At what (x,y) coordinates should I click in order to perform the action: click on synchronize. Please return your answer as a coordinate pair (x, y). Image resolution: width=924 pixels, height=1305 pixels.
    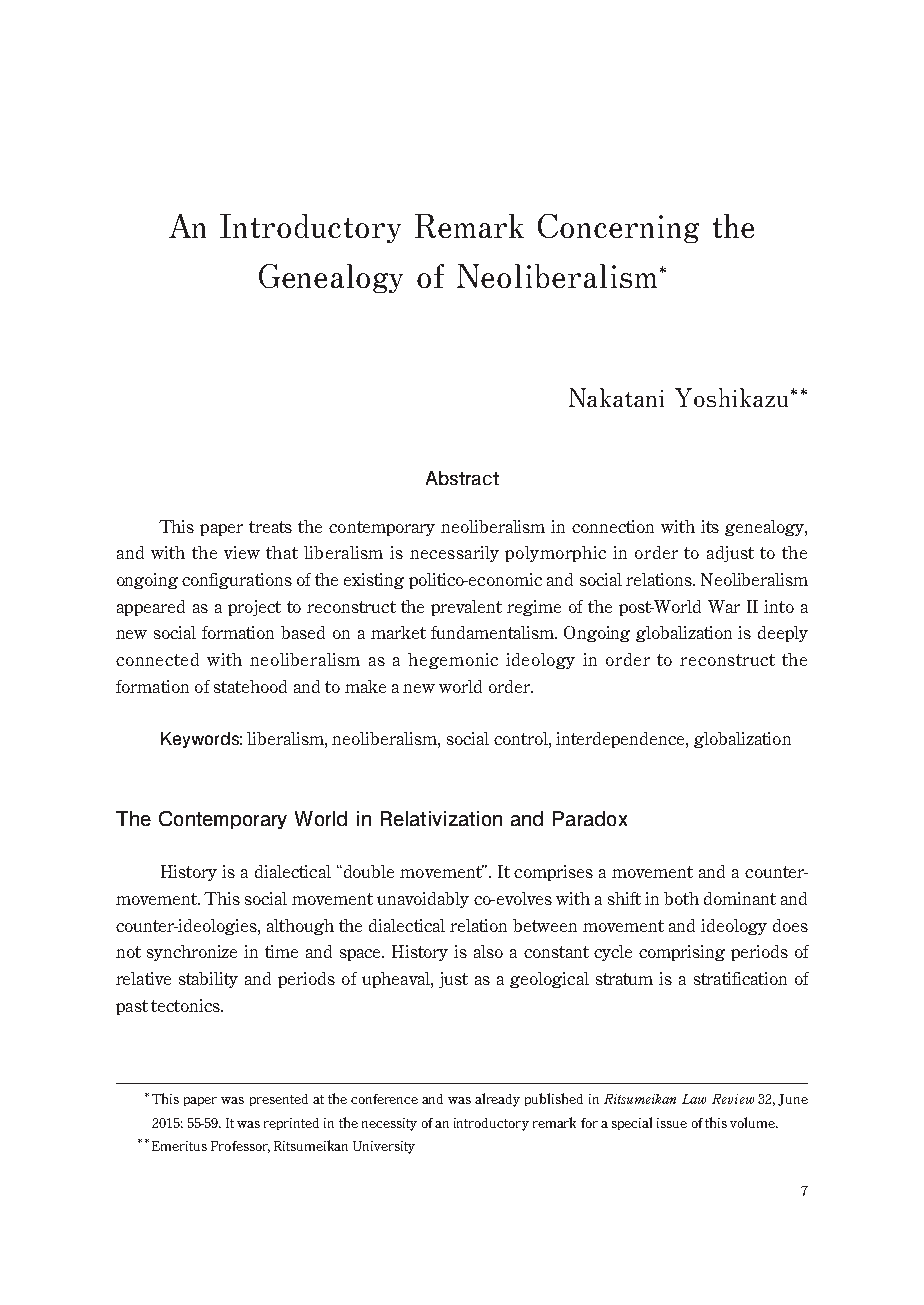
    Looking at the image, I should click on (192, 953).
